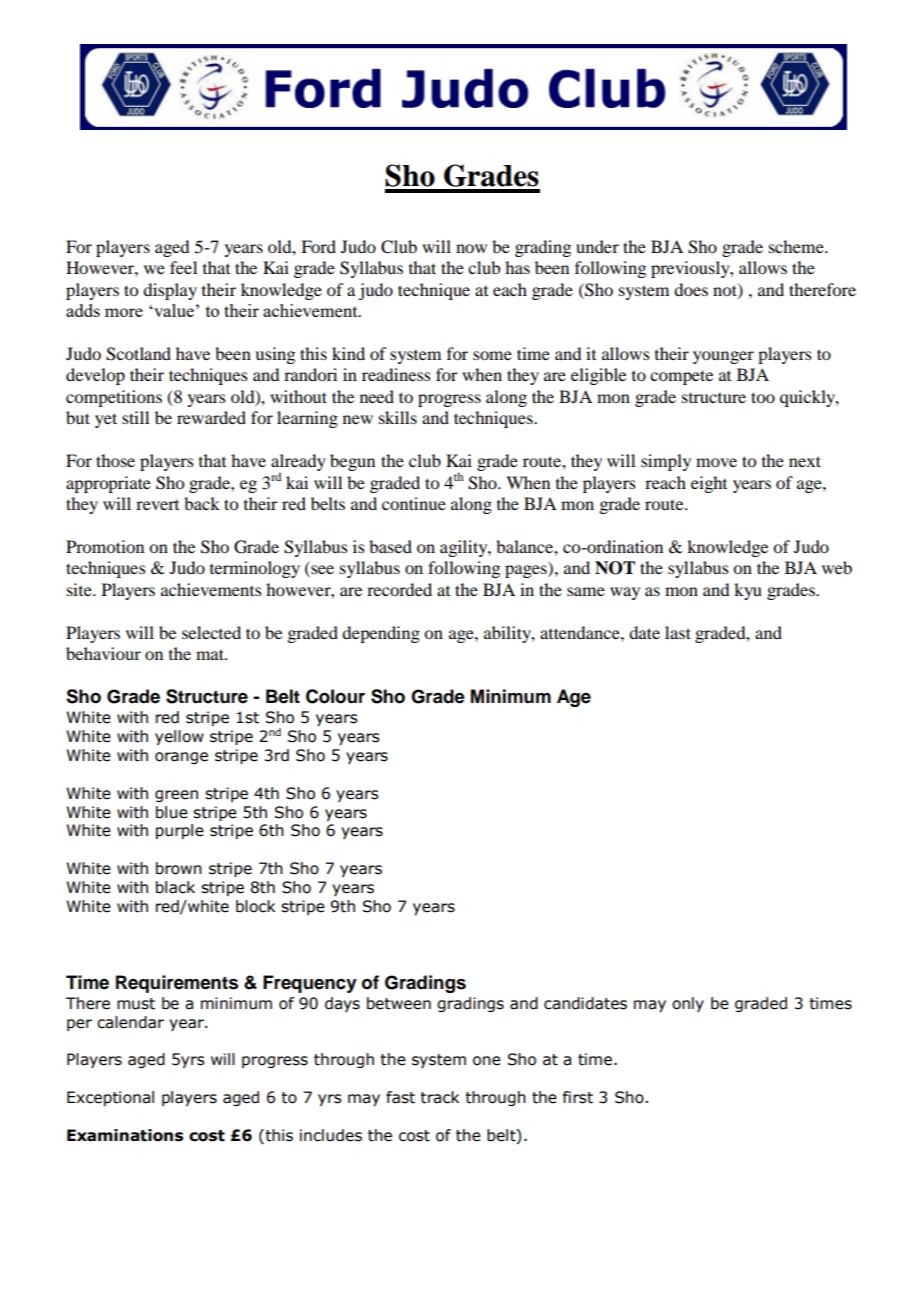 The image size is (924, 1307). I want to click on based, so click(390, 546).
